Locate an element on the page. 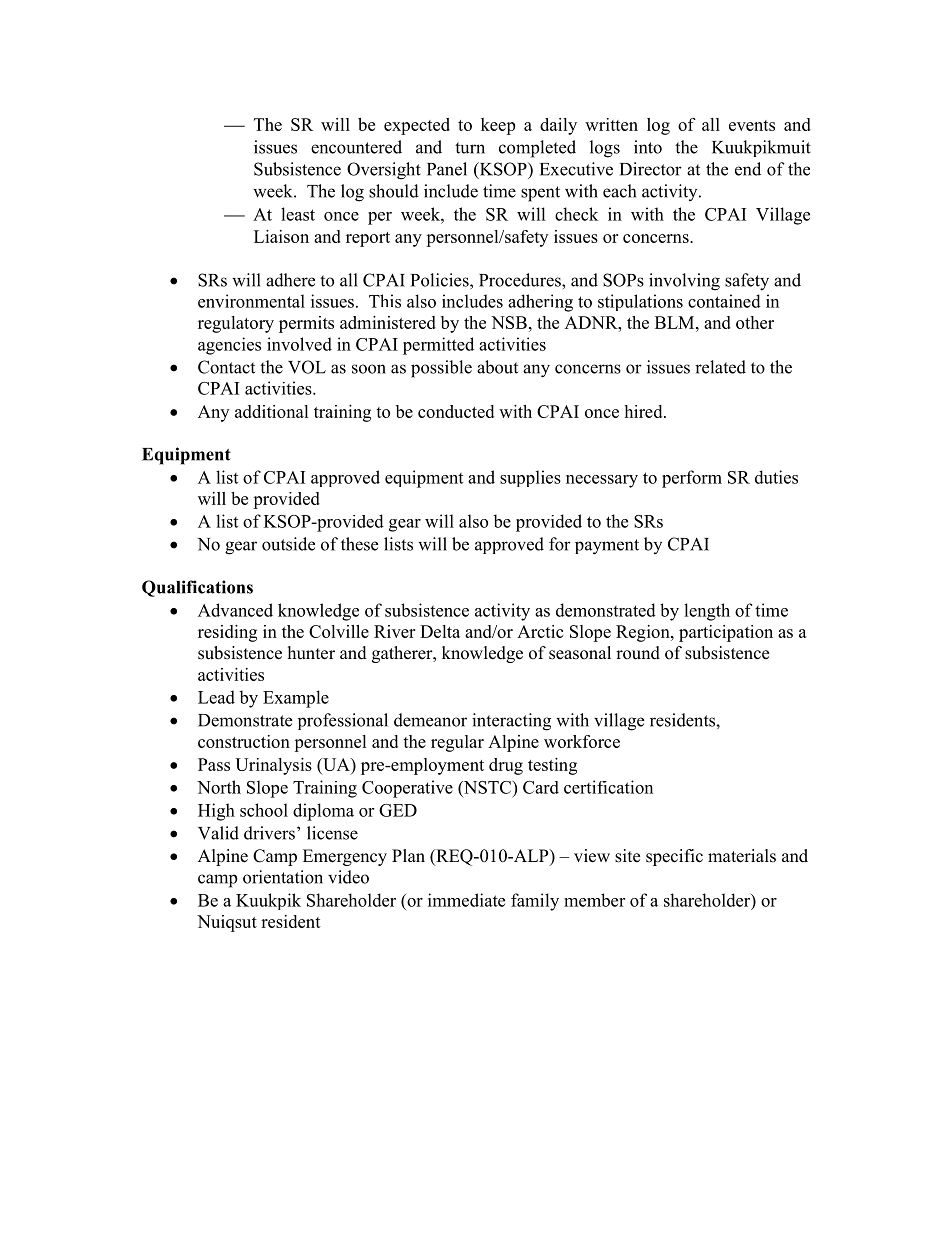 The height and width of the image is (1233, 952). outside is located at coordinates (288, 544).
